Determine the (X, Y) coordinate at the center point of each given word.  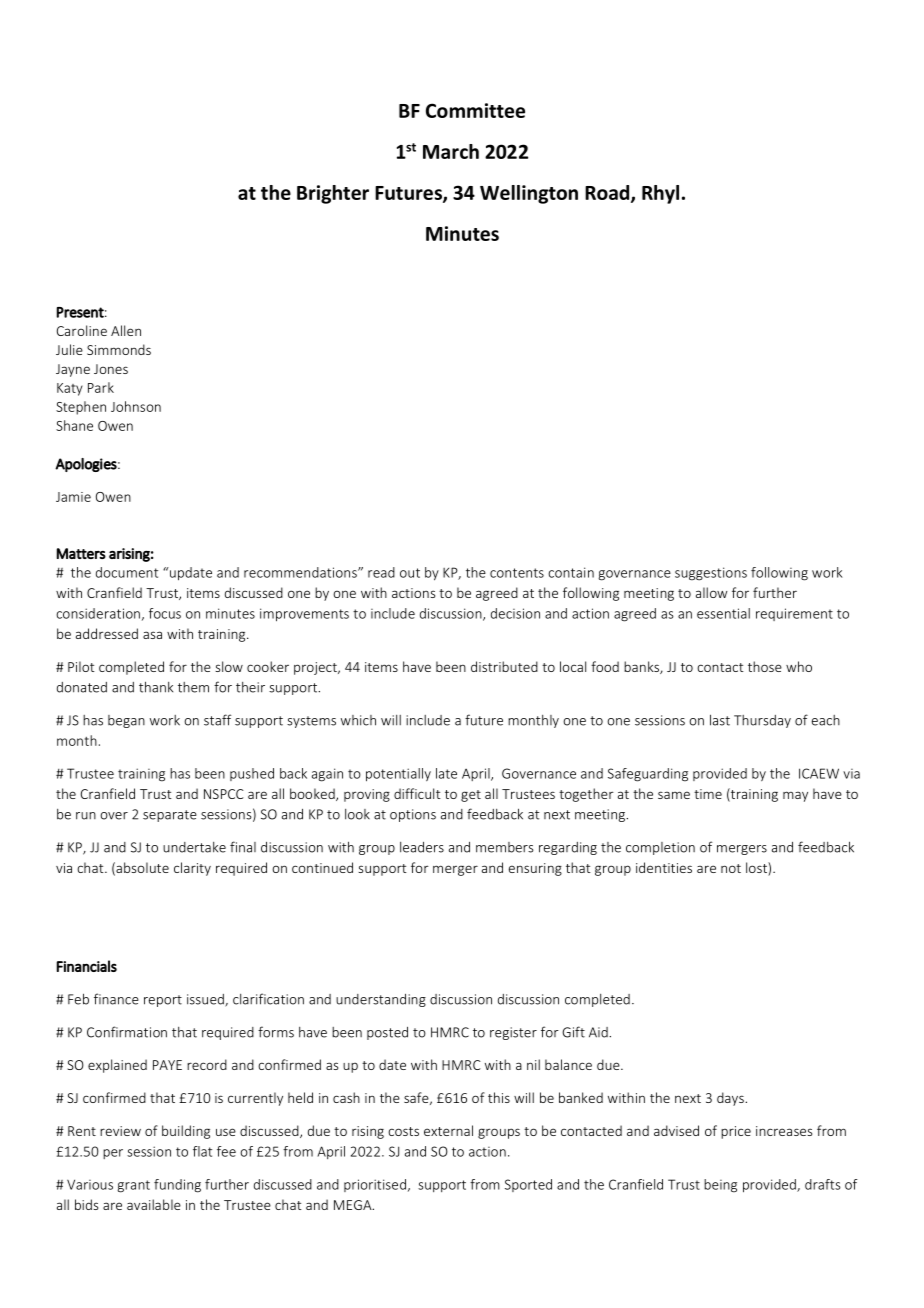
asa (152, 635)
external (448, 1130)
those (765, 666)
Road (607, 192)
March (451, 151)
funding (177, 1186)
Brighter (333, 194)
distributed (504, 666)
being (720, 1186)
